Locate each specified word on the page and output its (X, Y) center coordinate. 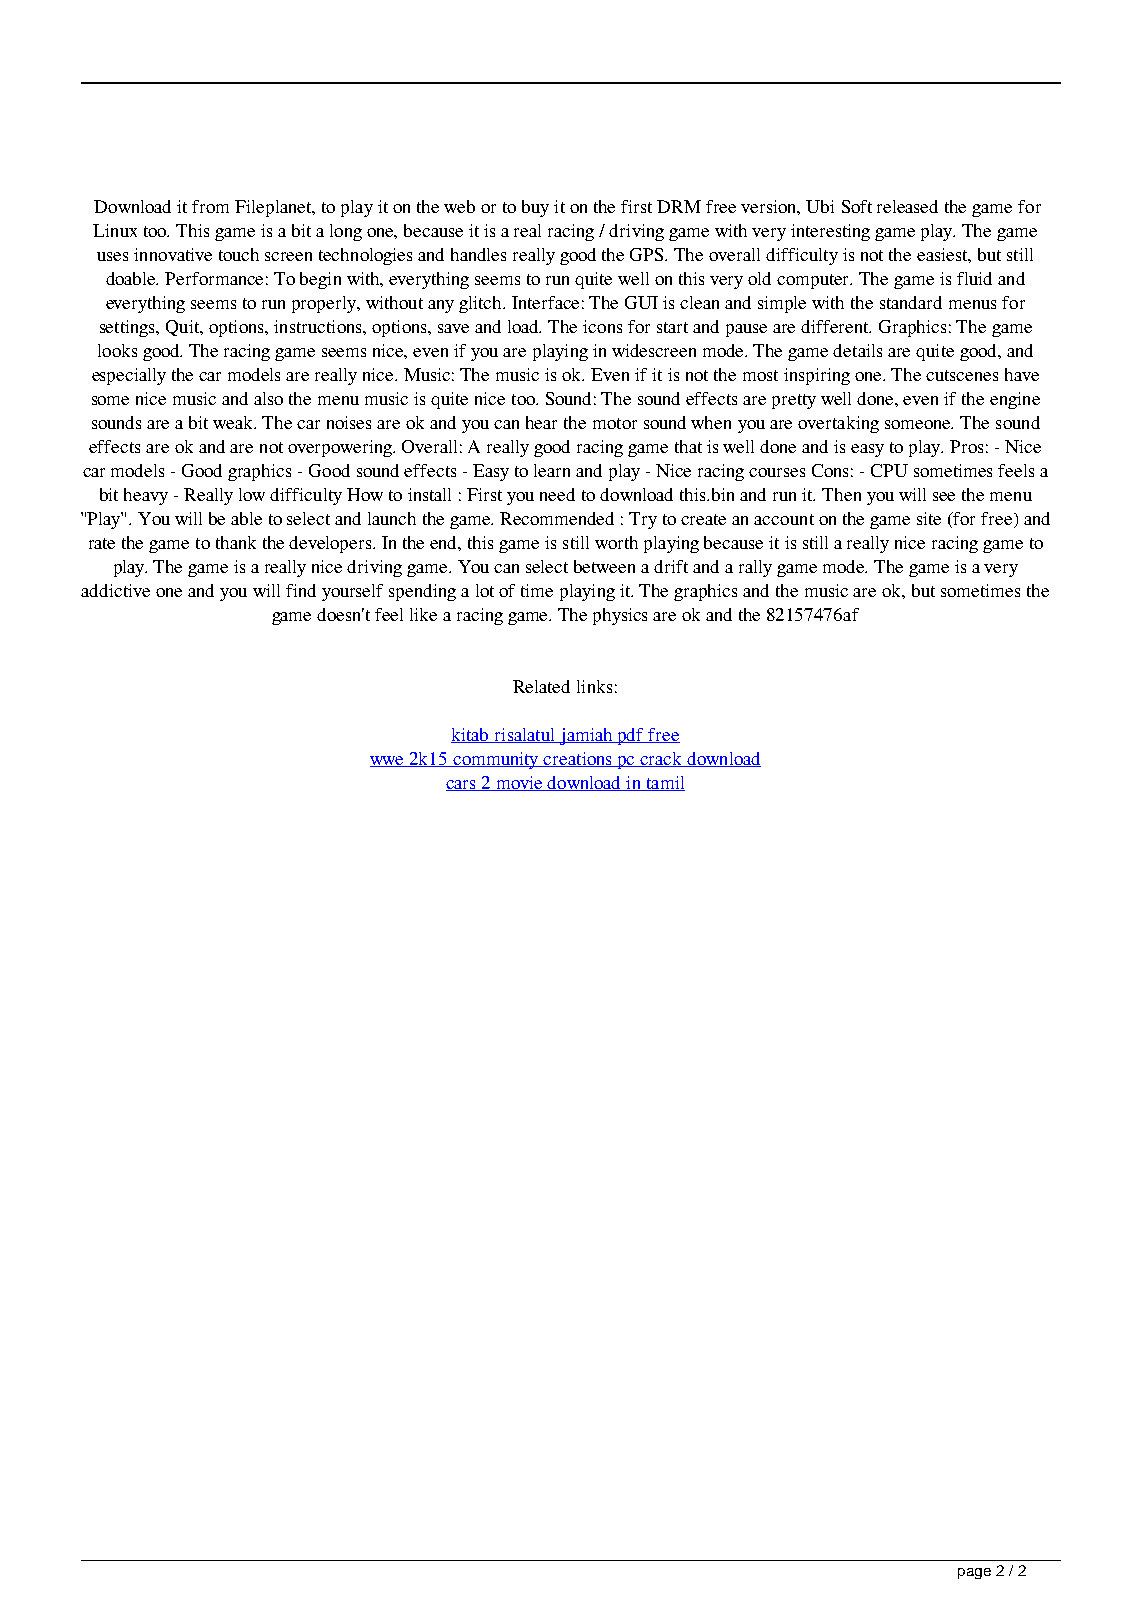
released (907, 206)
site (929, 518)
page (974, 1573)
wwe (388, 761)
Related (541, 686)
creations (578, 759)
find (301, 590)
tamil (664, 783)
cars (462, 785)
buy (535, 208)
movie (519, 783)
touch (239, 254)
